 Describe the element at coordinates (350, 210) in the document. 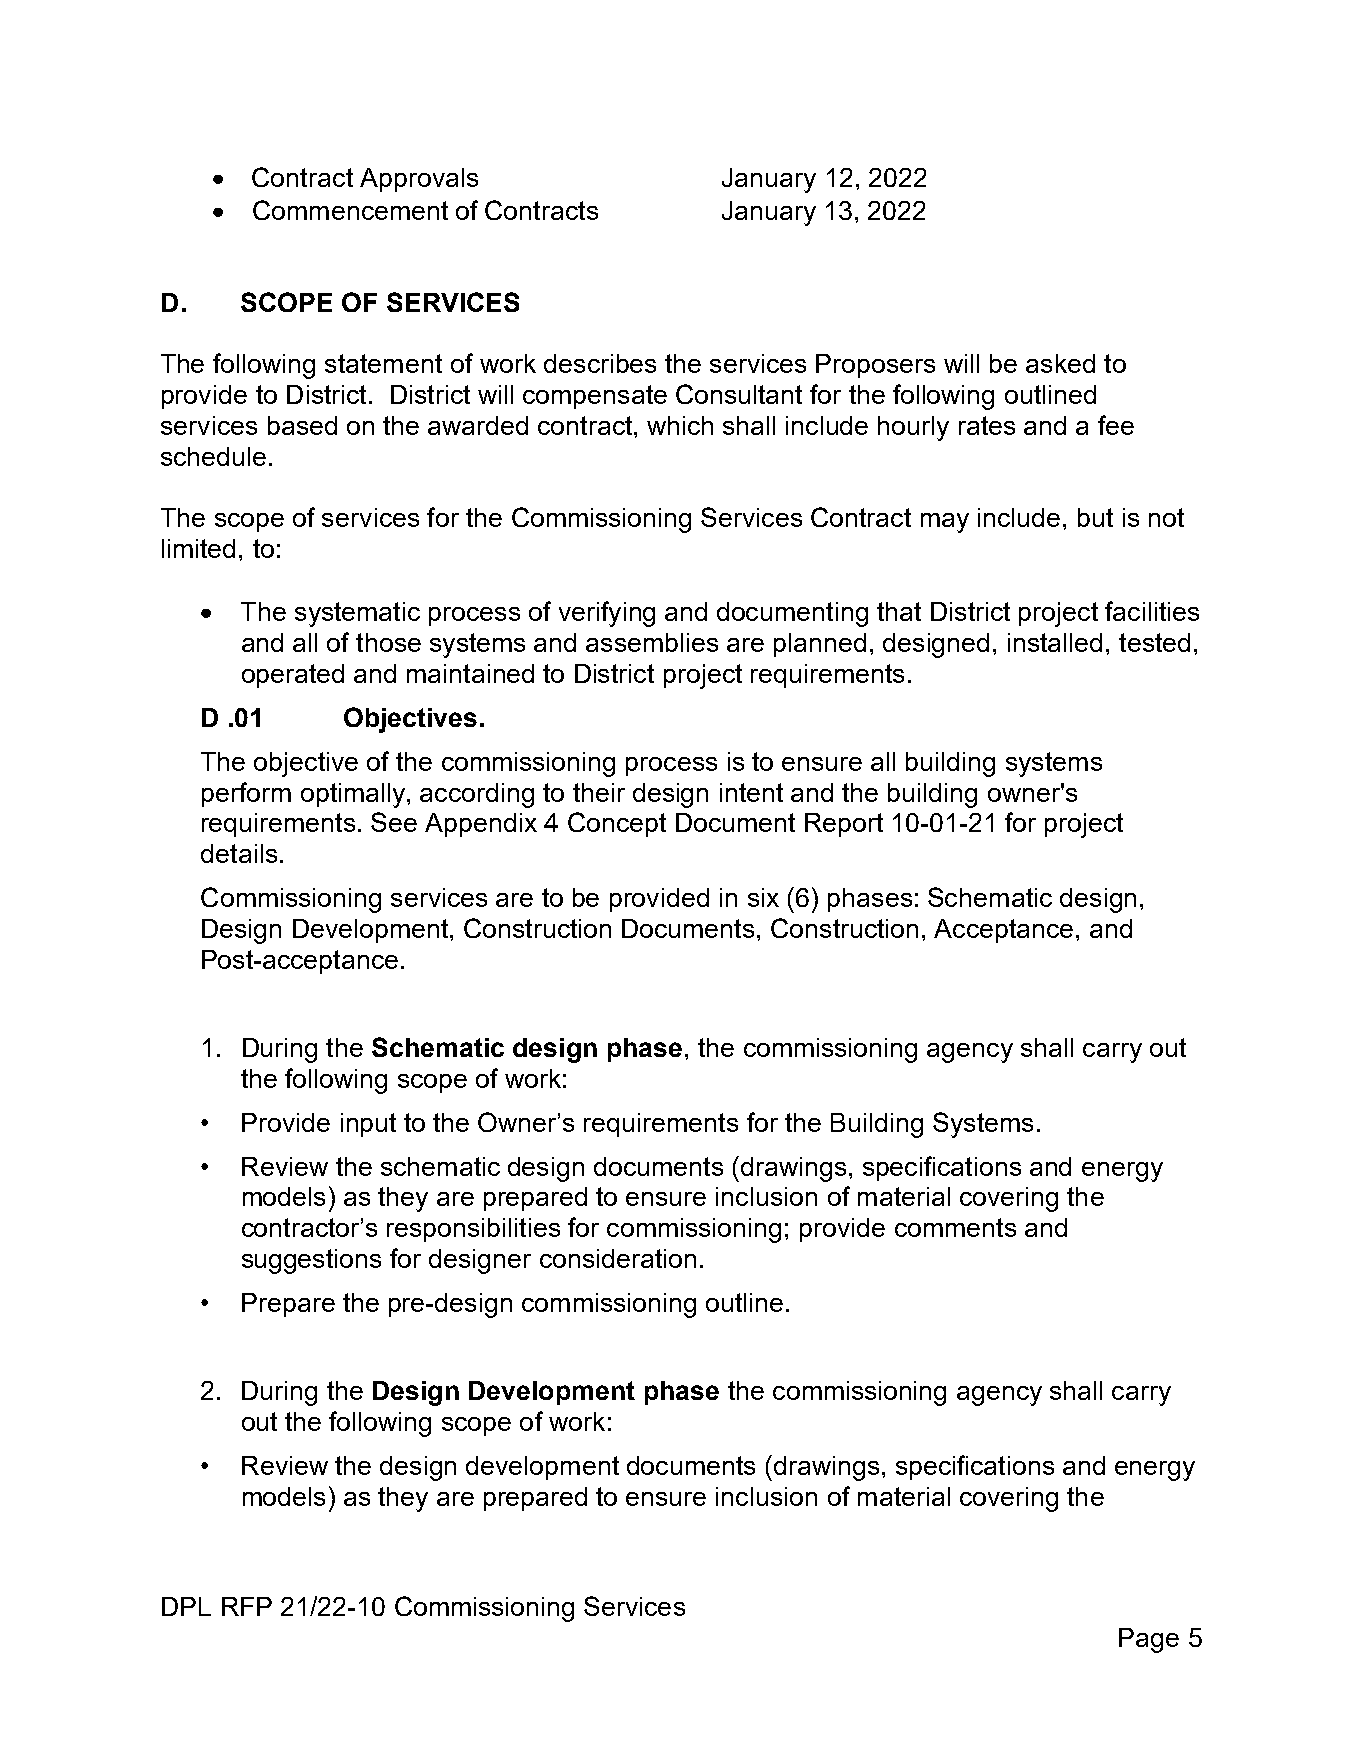

I see `Commencement` at that location.
